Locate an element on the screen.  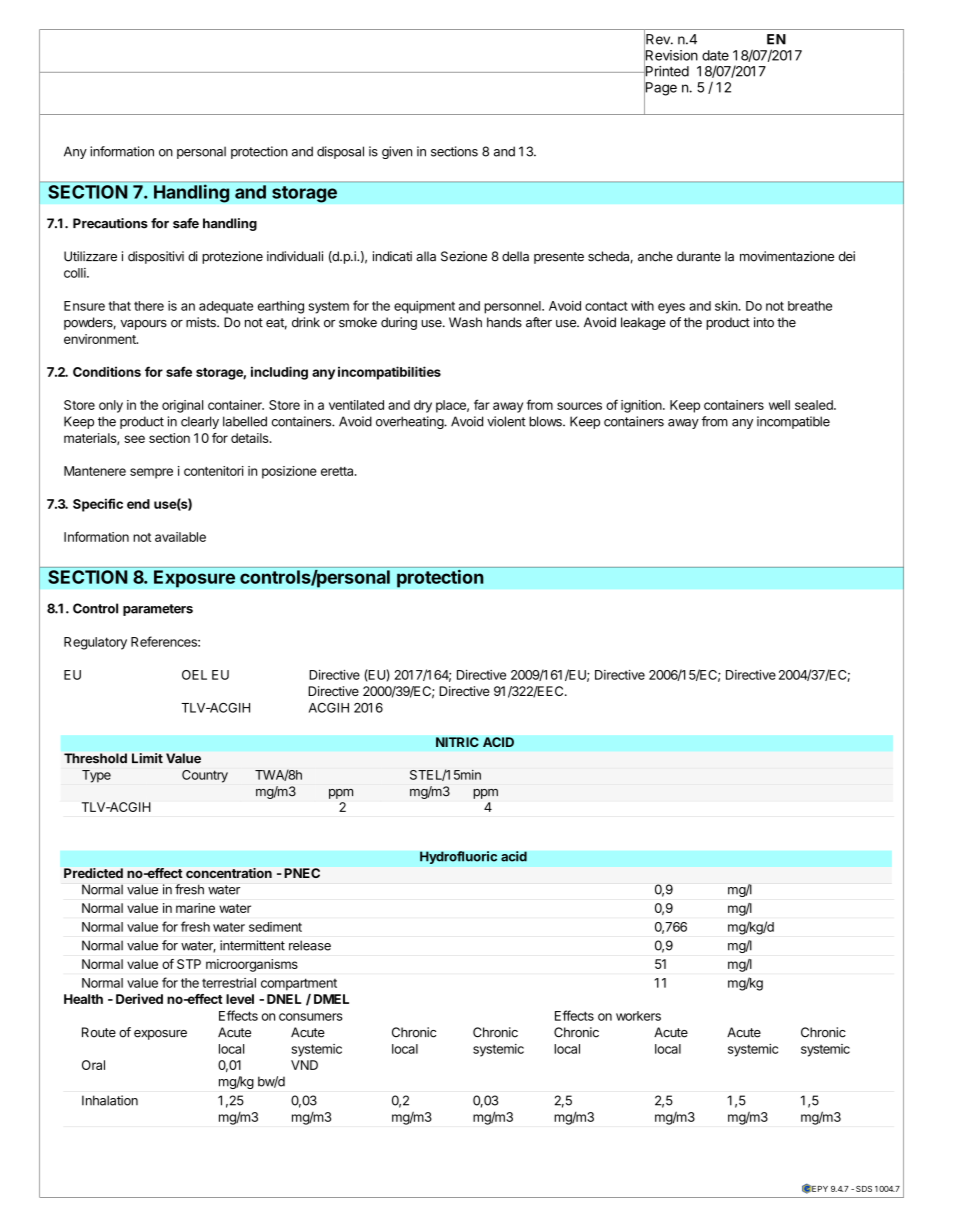
NITRIC is located at coordinates (457, 742).
